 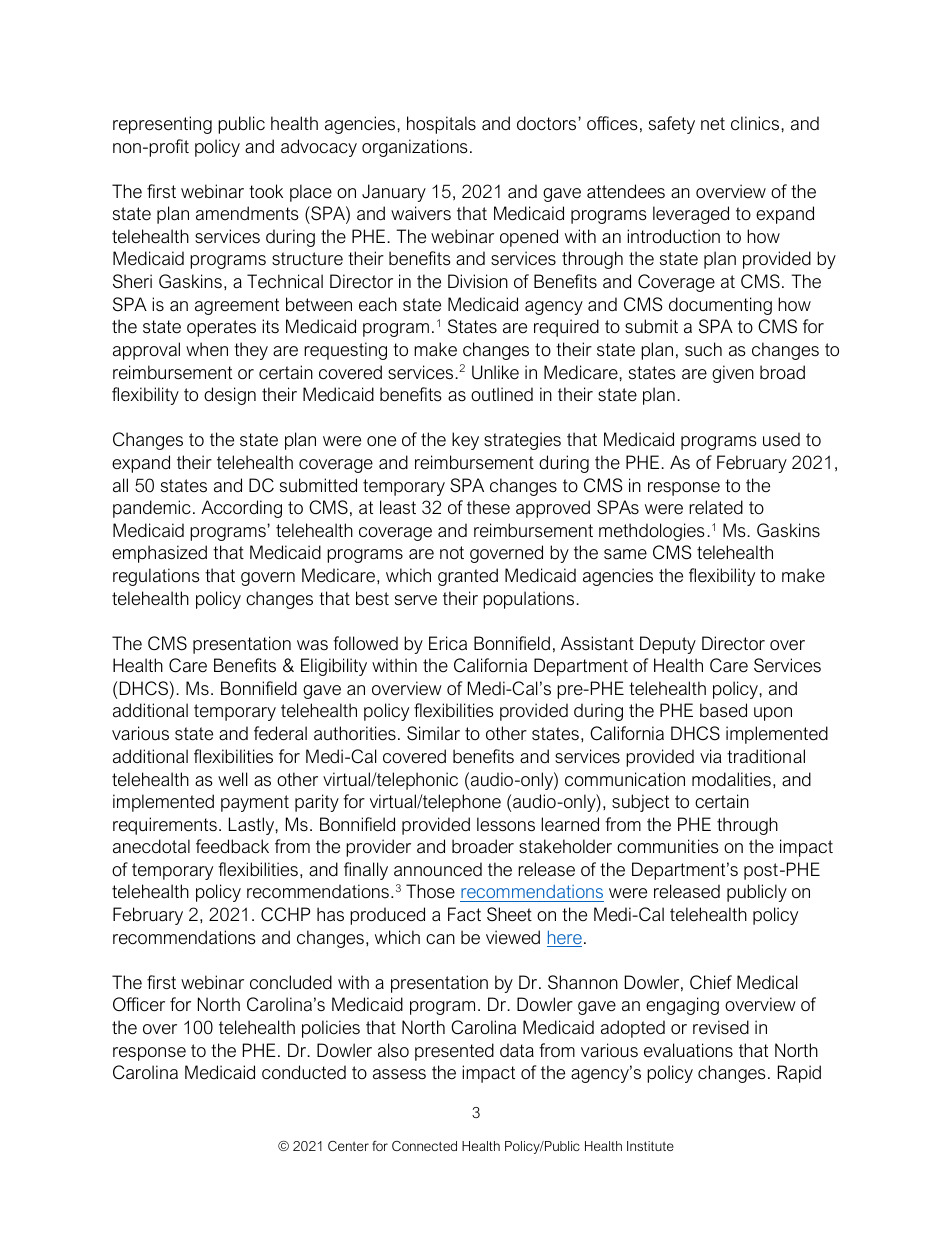 What do you see at coordinates (162, 125) in the screenshot?
I see `representing` at bounding box center [162, 125].
